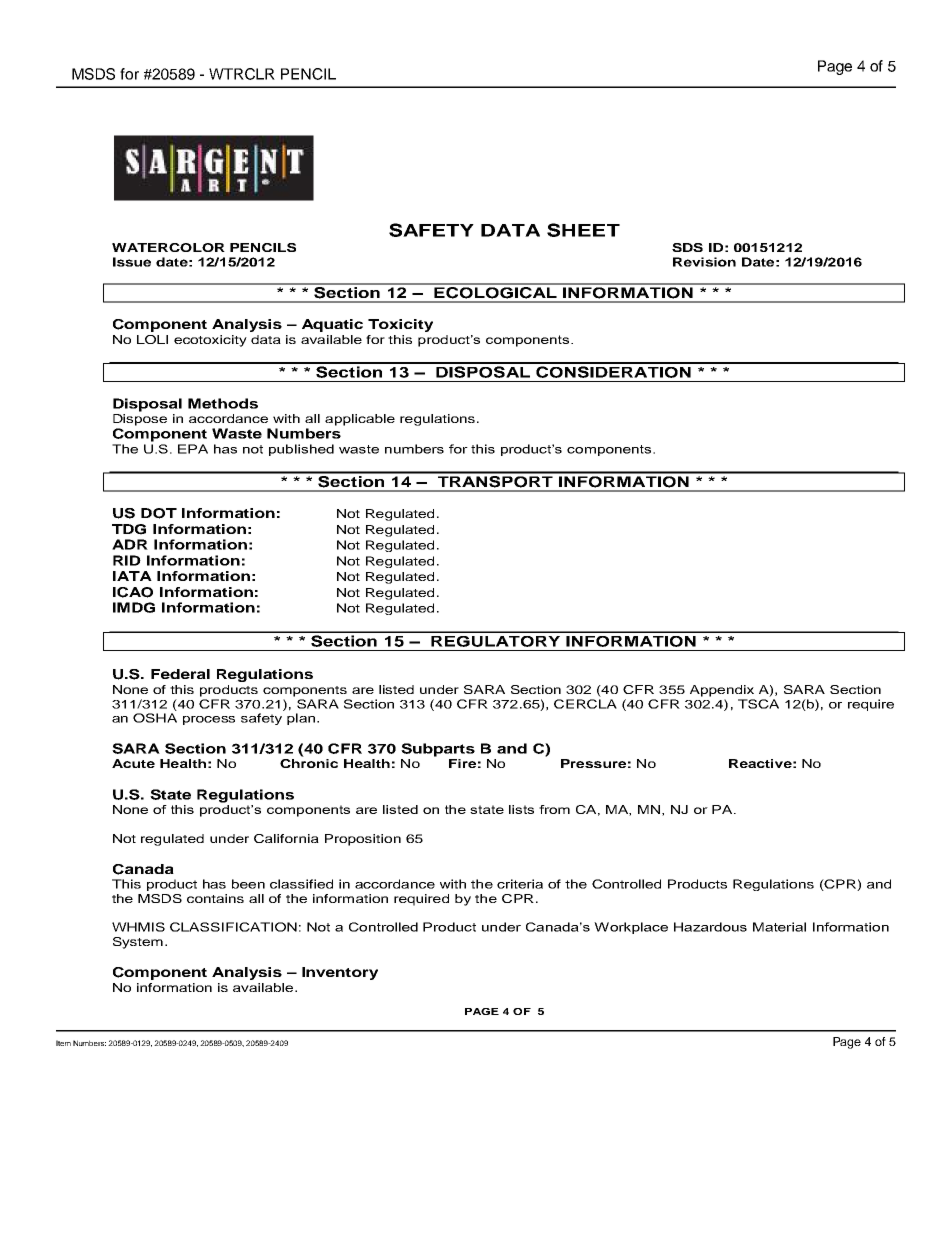 The width and height of the image is (952, 1233). I want to click on Aquatic, so click(332, 325).
